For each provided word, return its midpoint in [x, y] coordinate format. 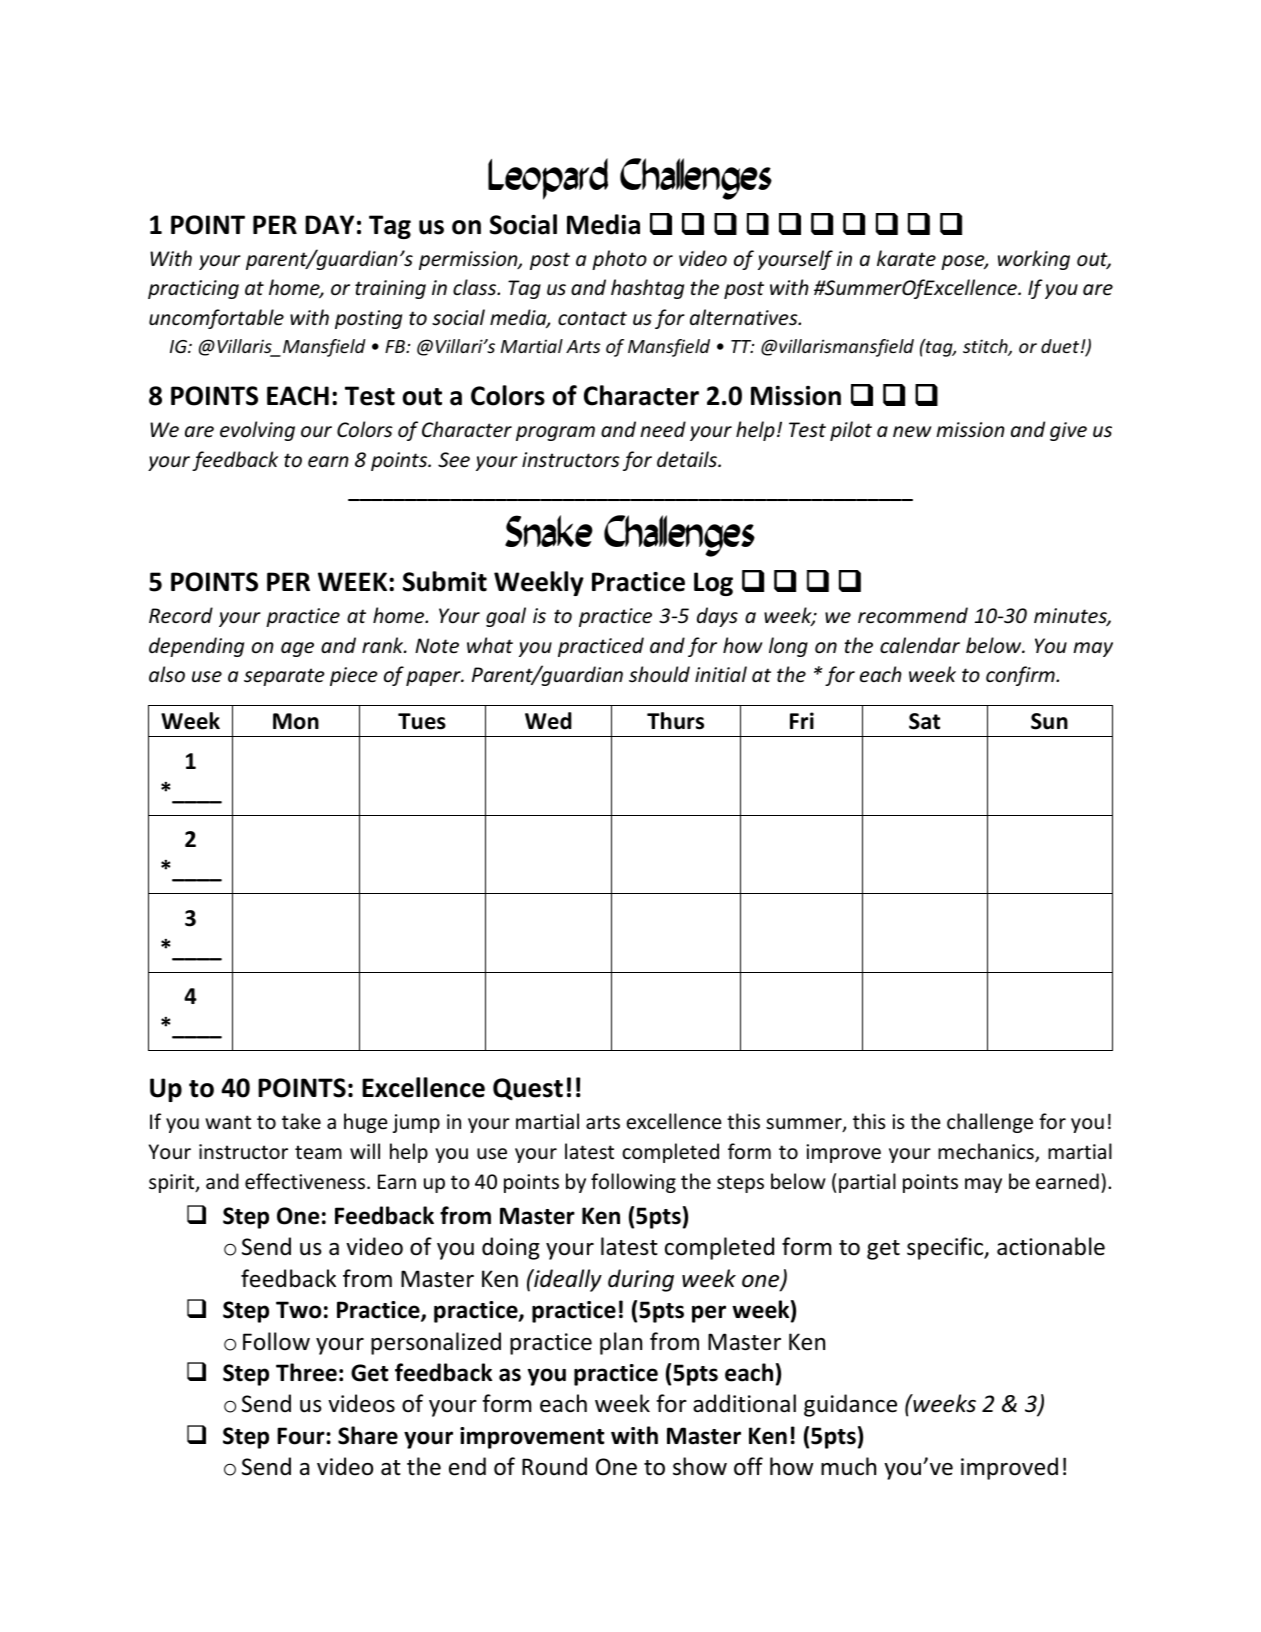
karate [906, 258]
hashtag [647, 289]
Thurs [675, 721]
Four [302, 1436]
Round [554, 1466]
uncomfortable [216, 319]
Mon [296, 721]
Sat [924, 721]
